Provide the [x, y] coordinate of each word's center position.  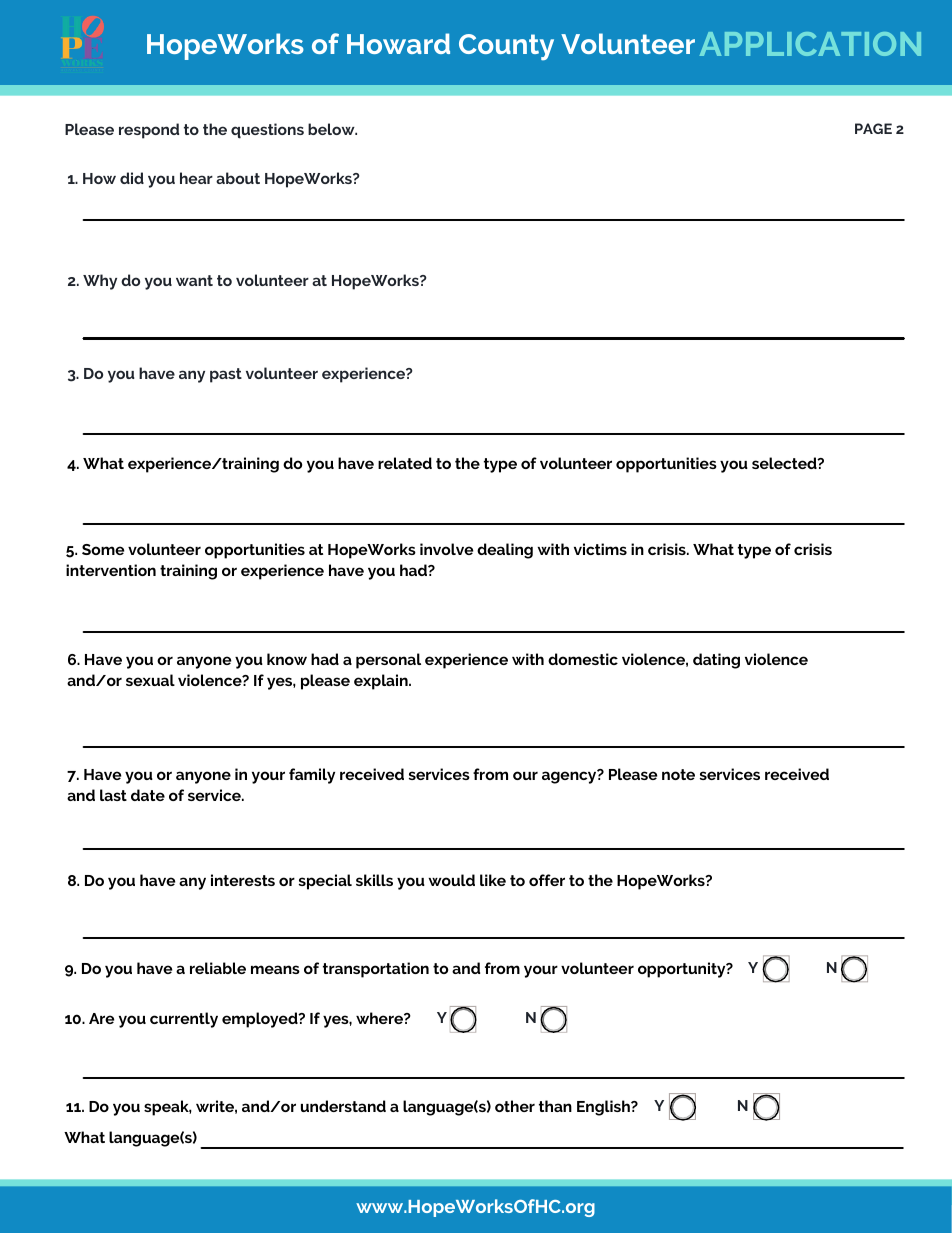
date [148, 795]
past [226, 375]
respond [149, 131]
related [405, 463]
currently [184, 1020]
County [506, 47]
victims [600, 549]
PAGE [873, 128]
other [515, 1106]
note [678, 774]
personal [388, 661]
